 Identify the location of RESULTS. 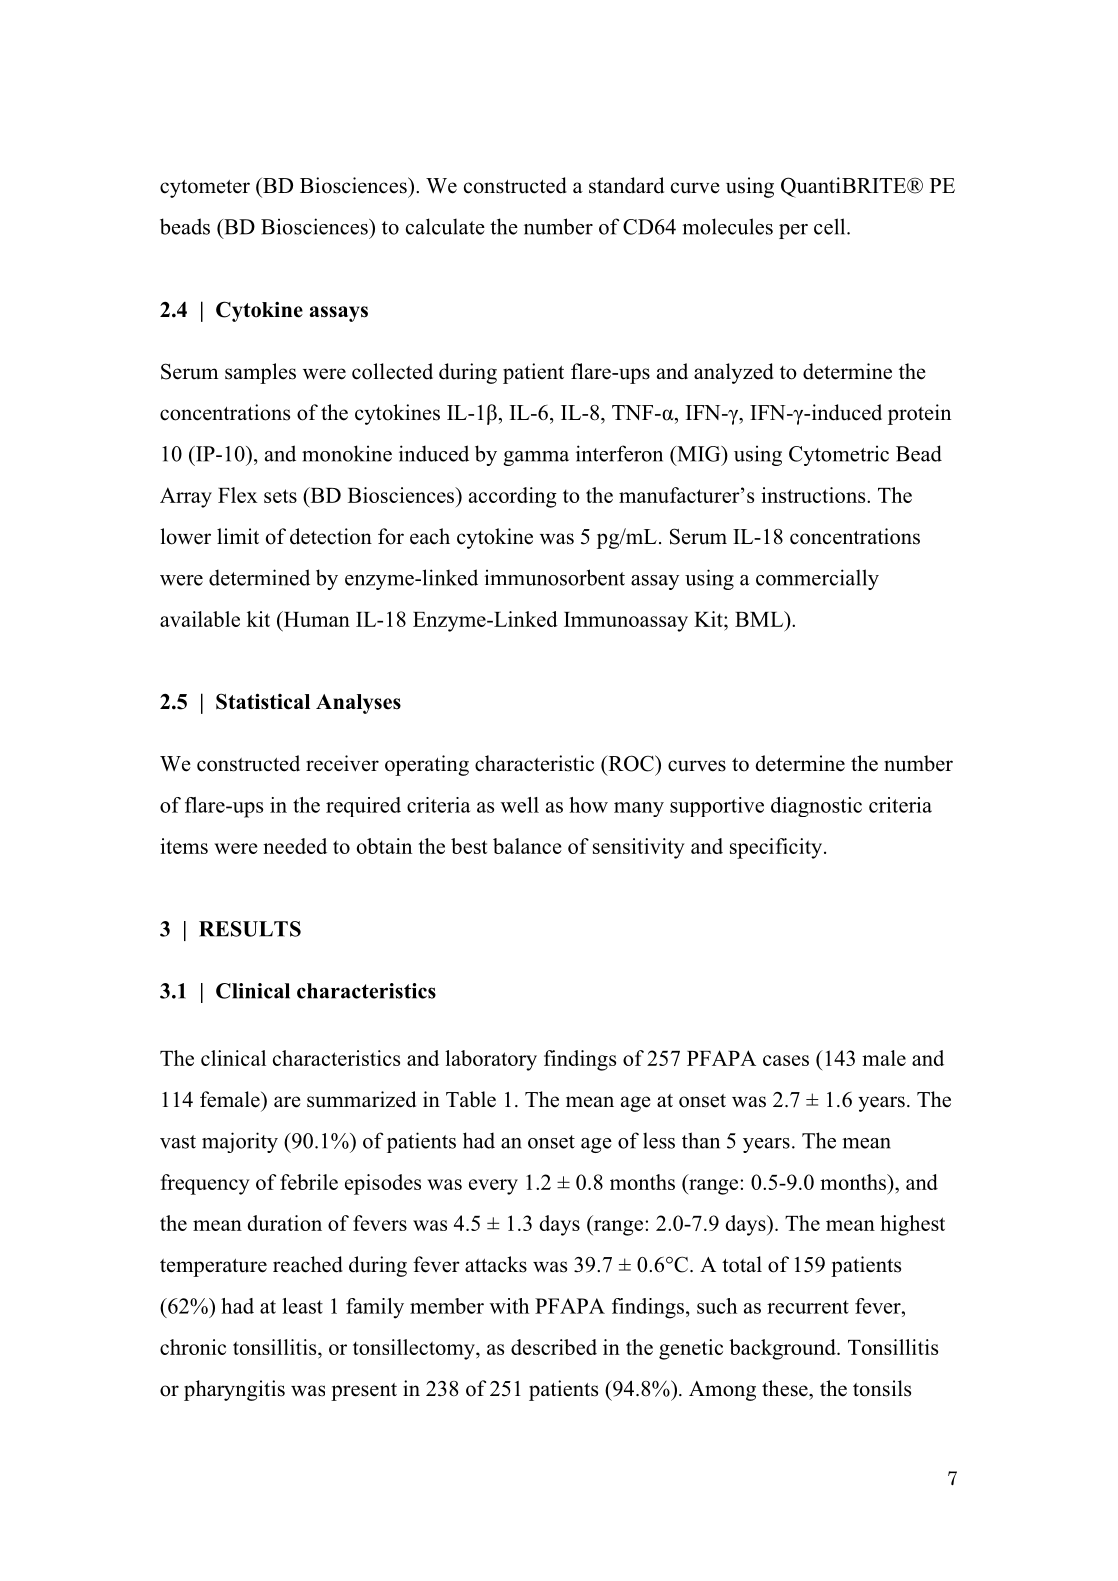
(250, 929).
